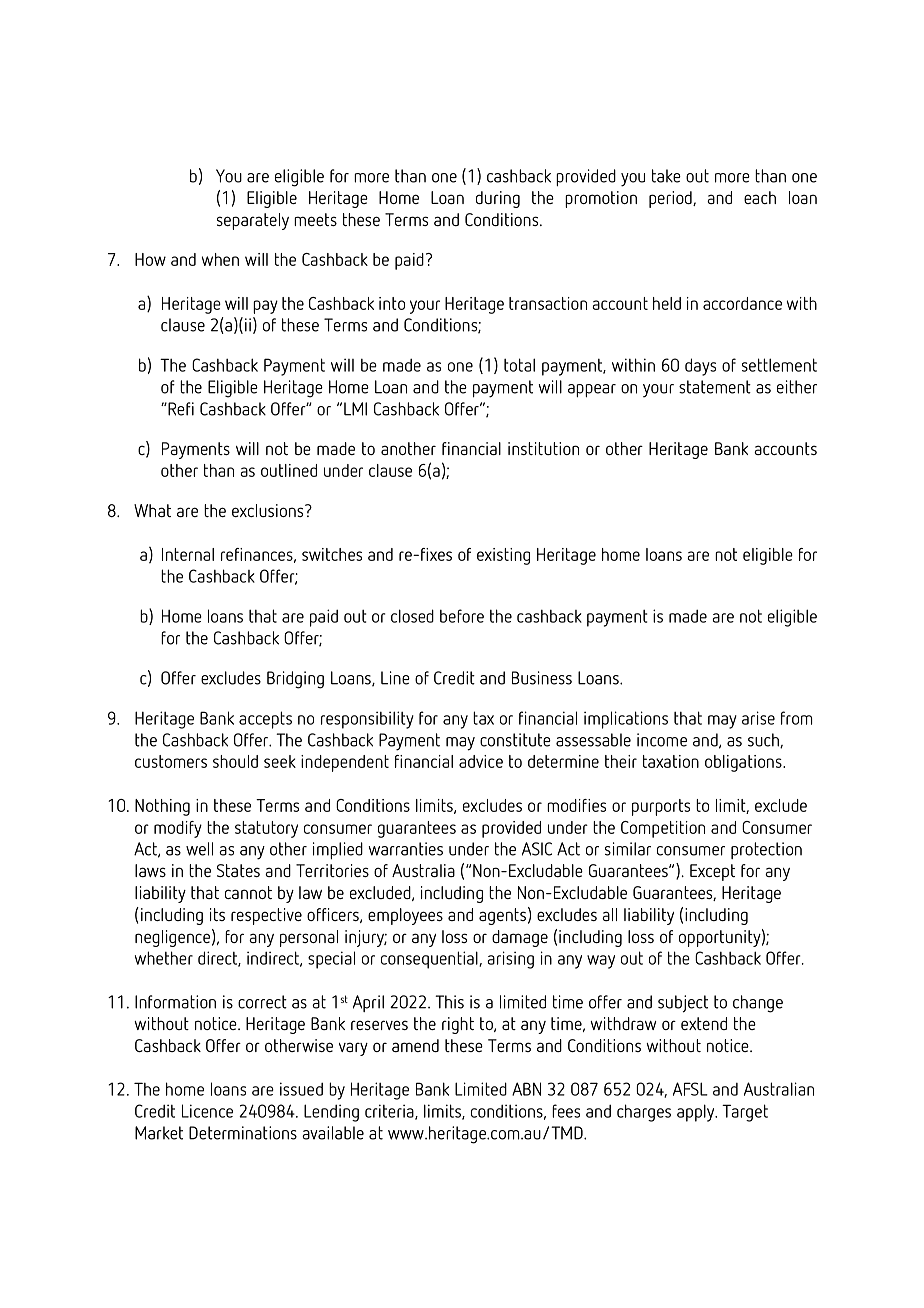 The height and width of the screenshot is (1308, 924). Describe the element at coordinates (502, 916) in the screenshot. I see `agents` at that location.
